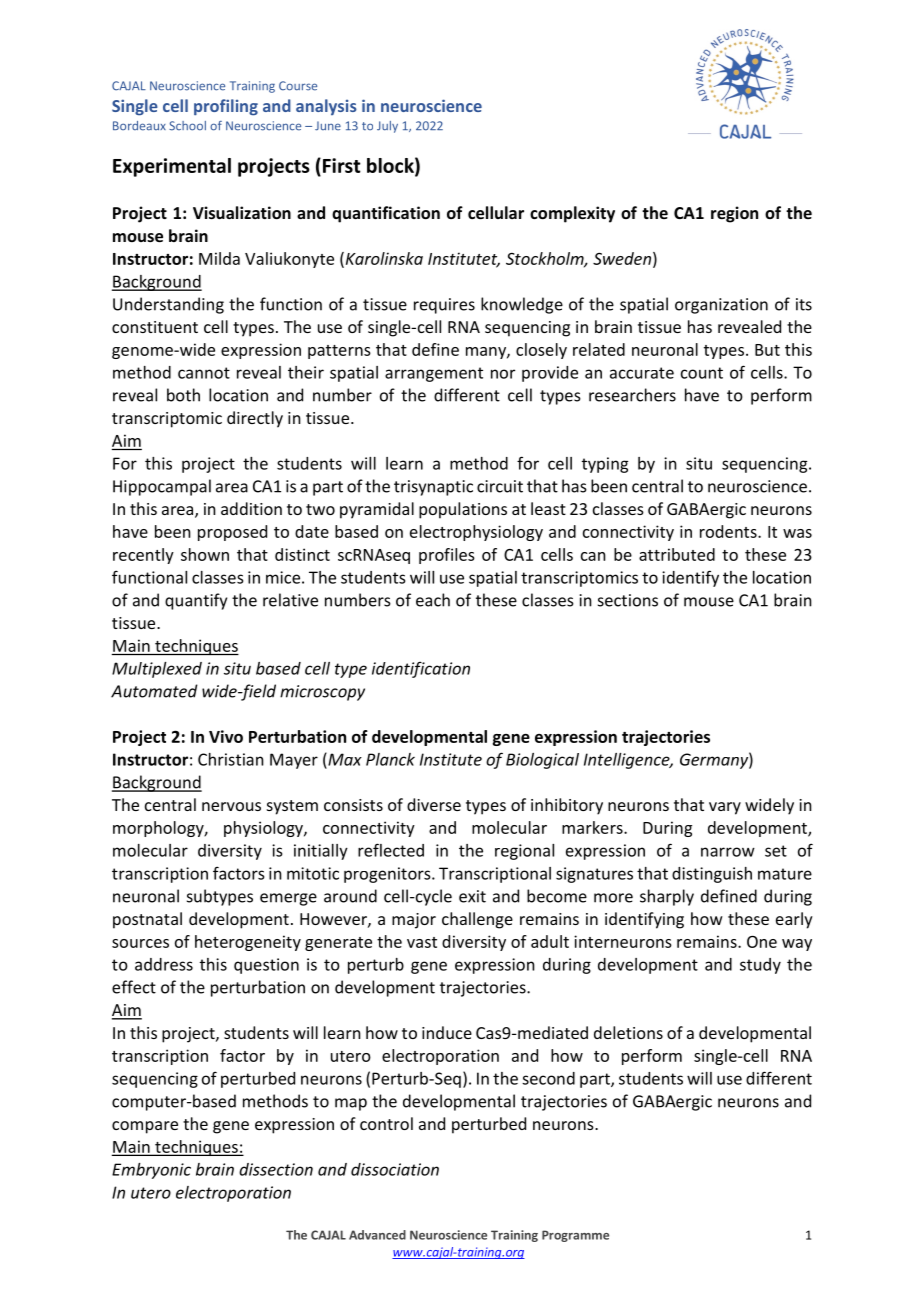 This screenshot has height=1309, width=924. I want to click on organization, so click(721, 306).
